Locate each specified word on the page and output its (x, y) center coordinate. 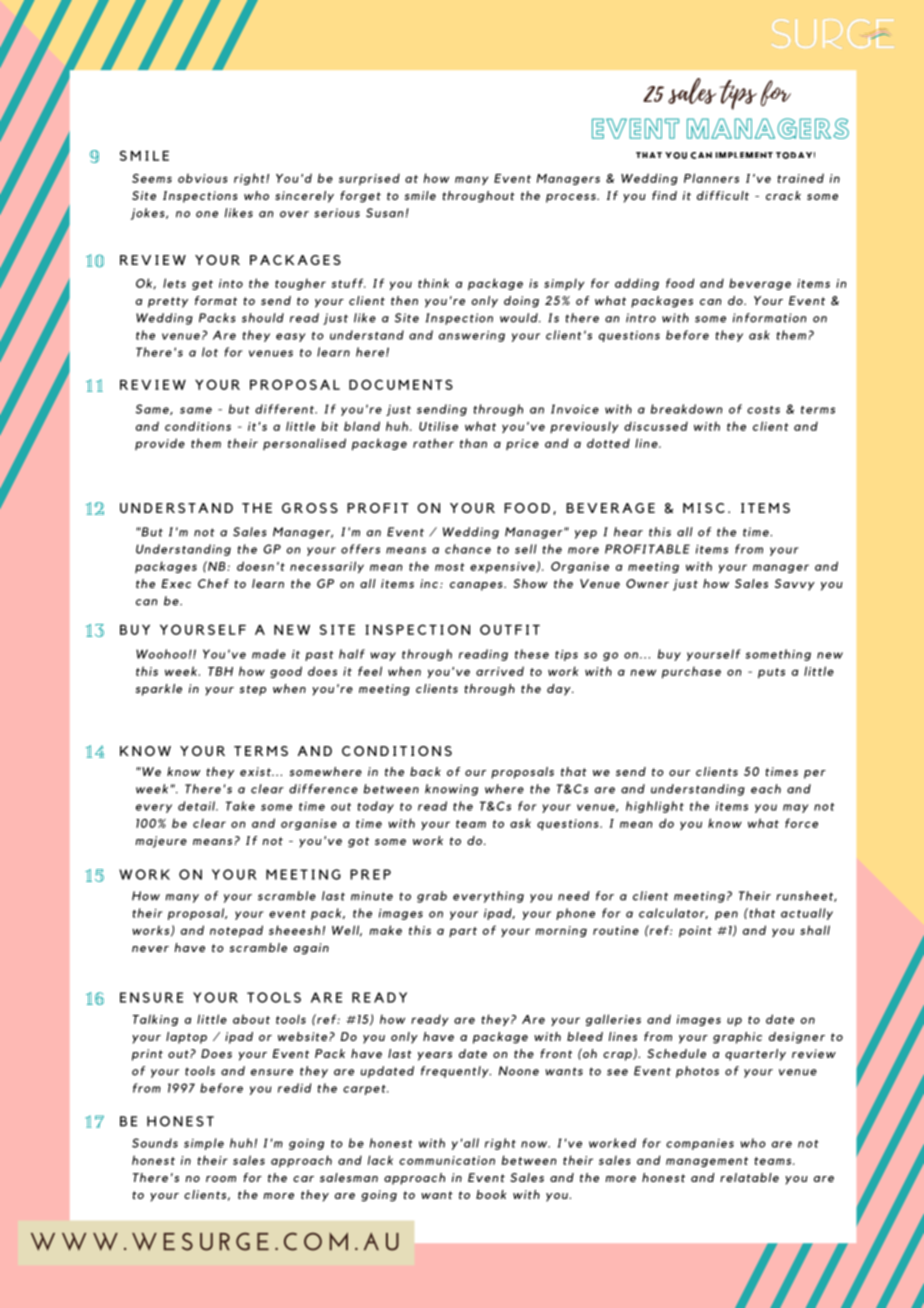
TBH (220, 671)
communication (447, 1160)
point (695, 932)
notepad (236, 931)
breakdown (686, 409)
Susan (386, 213)
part (463, 932)
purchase (691, 672)
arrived (500, 671)
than (473, 443)
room (221, 1179)
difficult (723, 195)
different (285, 409)
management (707, 1162)
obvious (202, 178)
